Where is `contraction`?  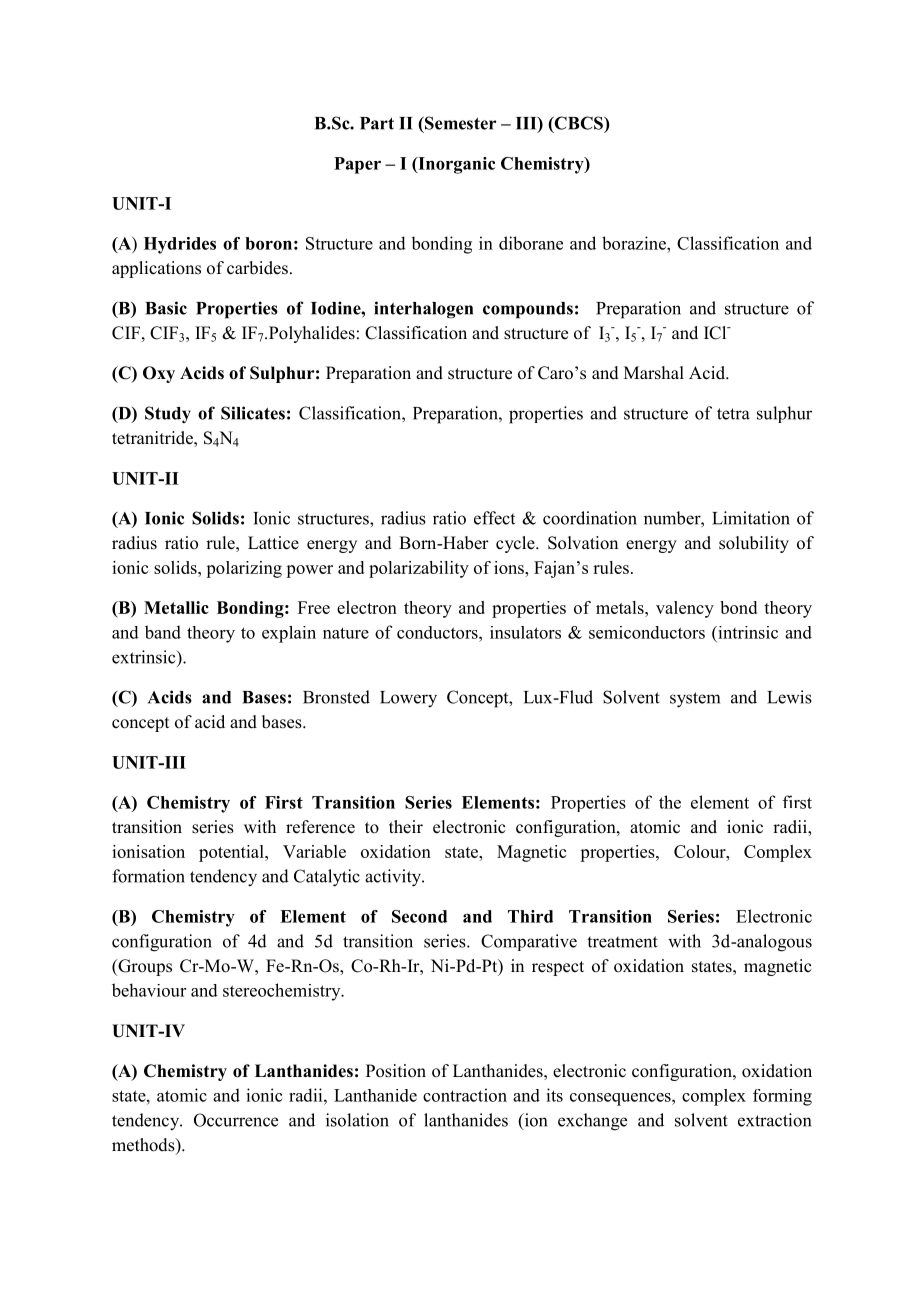
contraction is located at coordinates (465, 1095).
